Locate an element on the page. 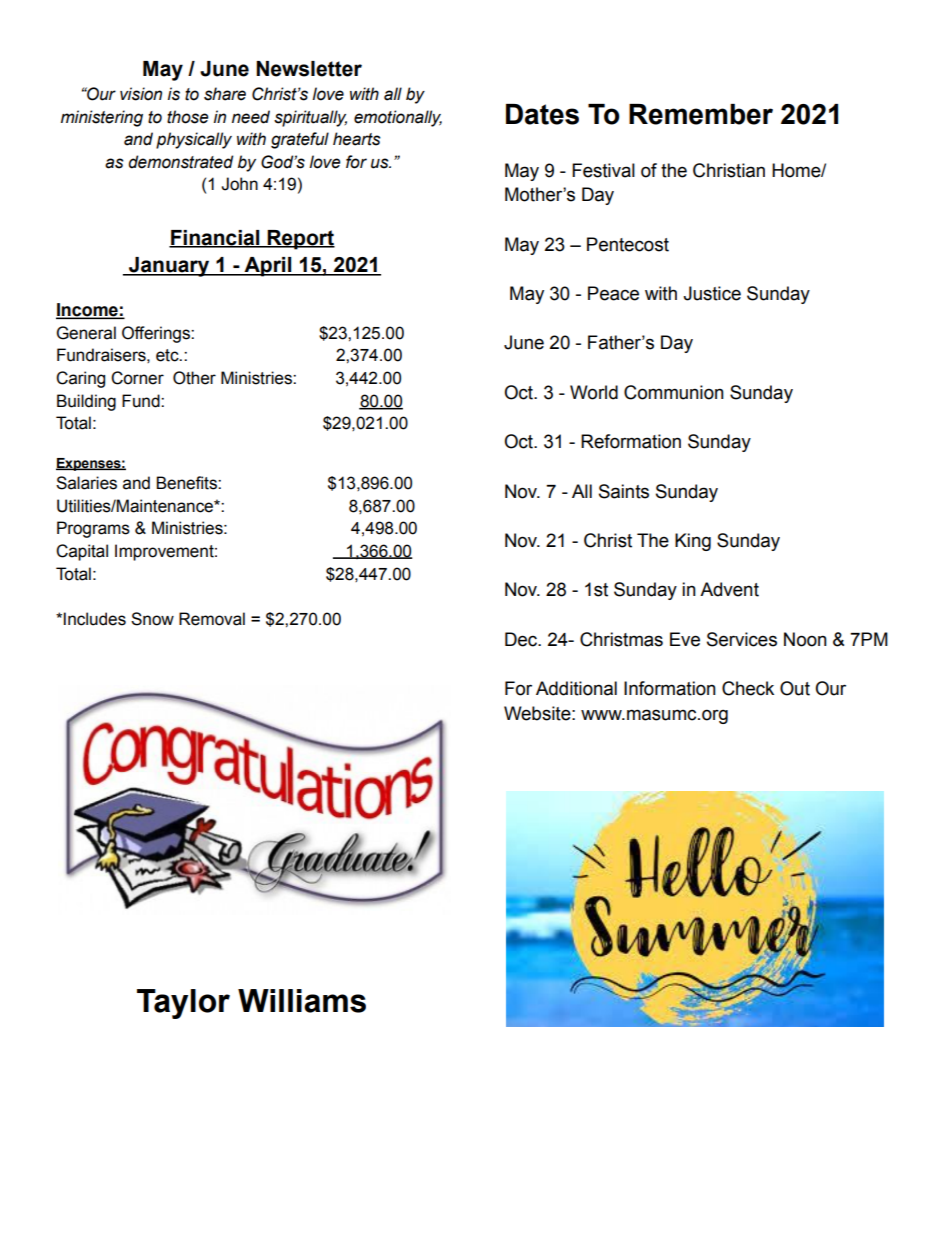 This page has height=1233, width=952. vision is located at coordinates (141, 94).
